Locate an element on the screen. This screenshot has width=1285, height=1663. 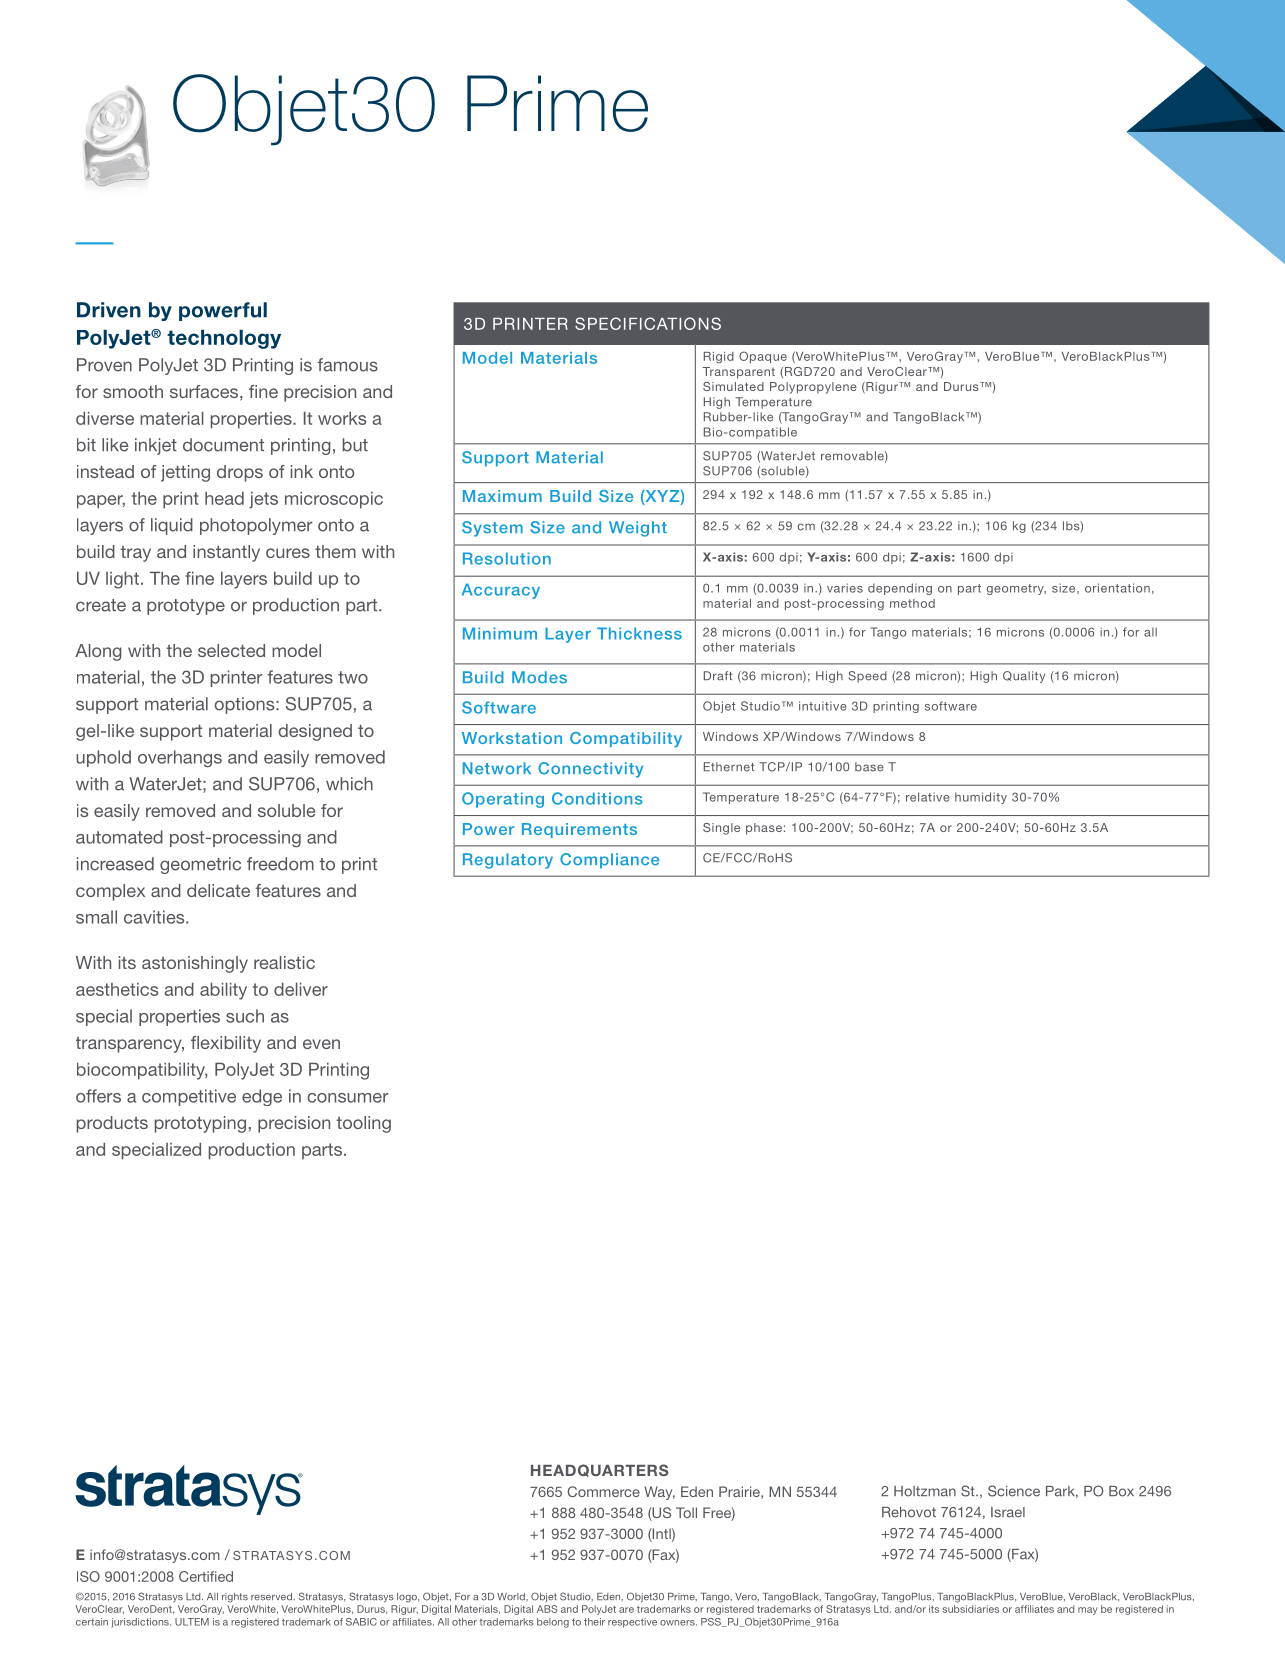
Certified is located at coordinates (206, 1576).
